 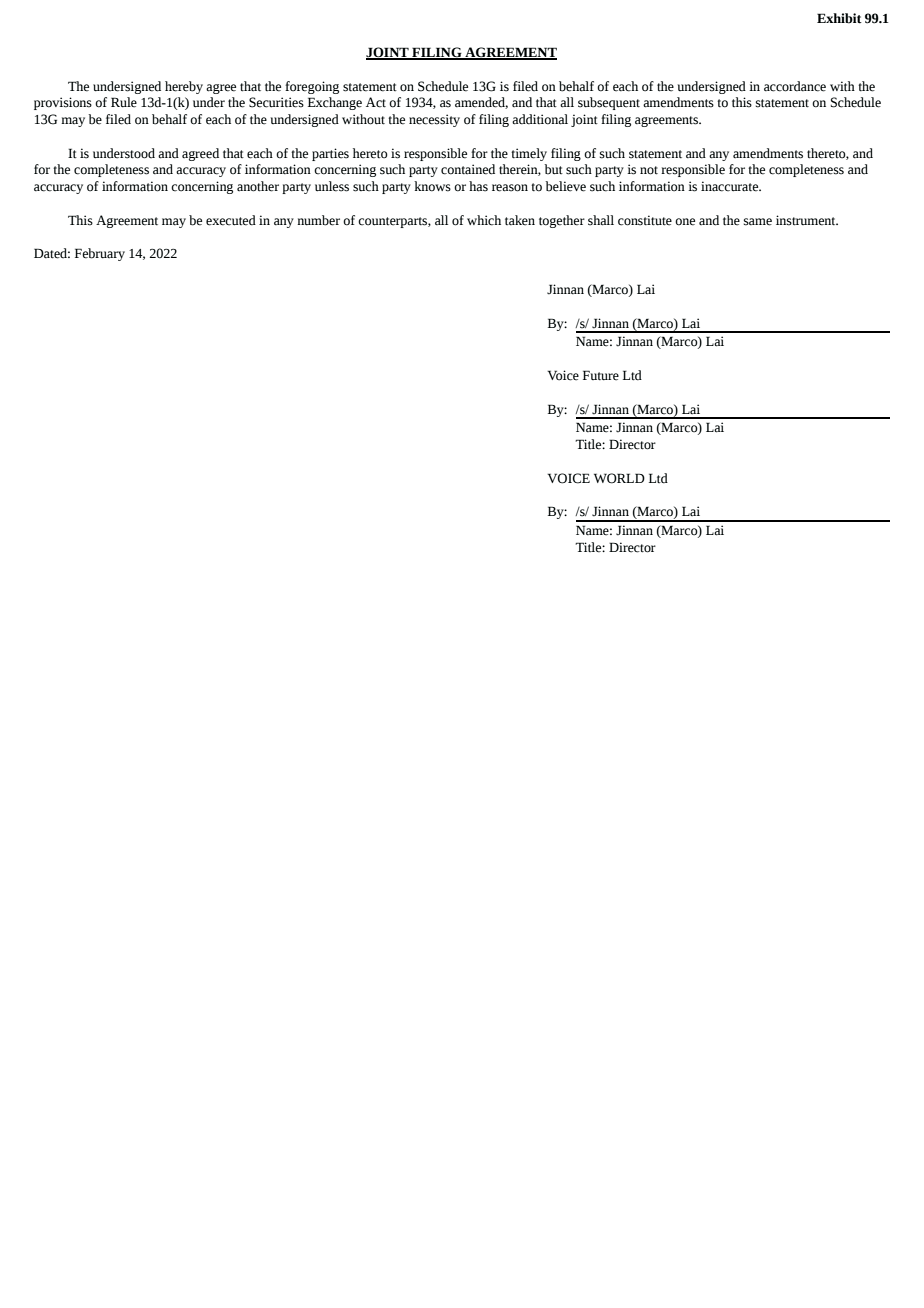 What do you see at coordinates (685, 222) in the screenshot?
I see `one` at bounding box center [685, 222].
